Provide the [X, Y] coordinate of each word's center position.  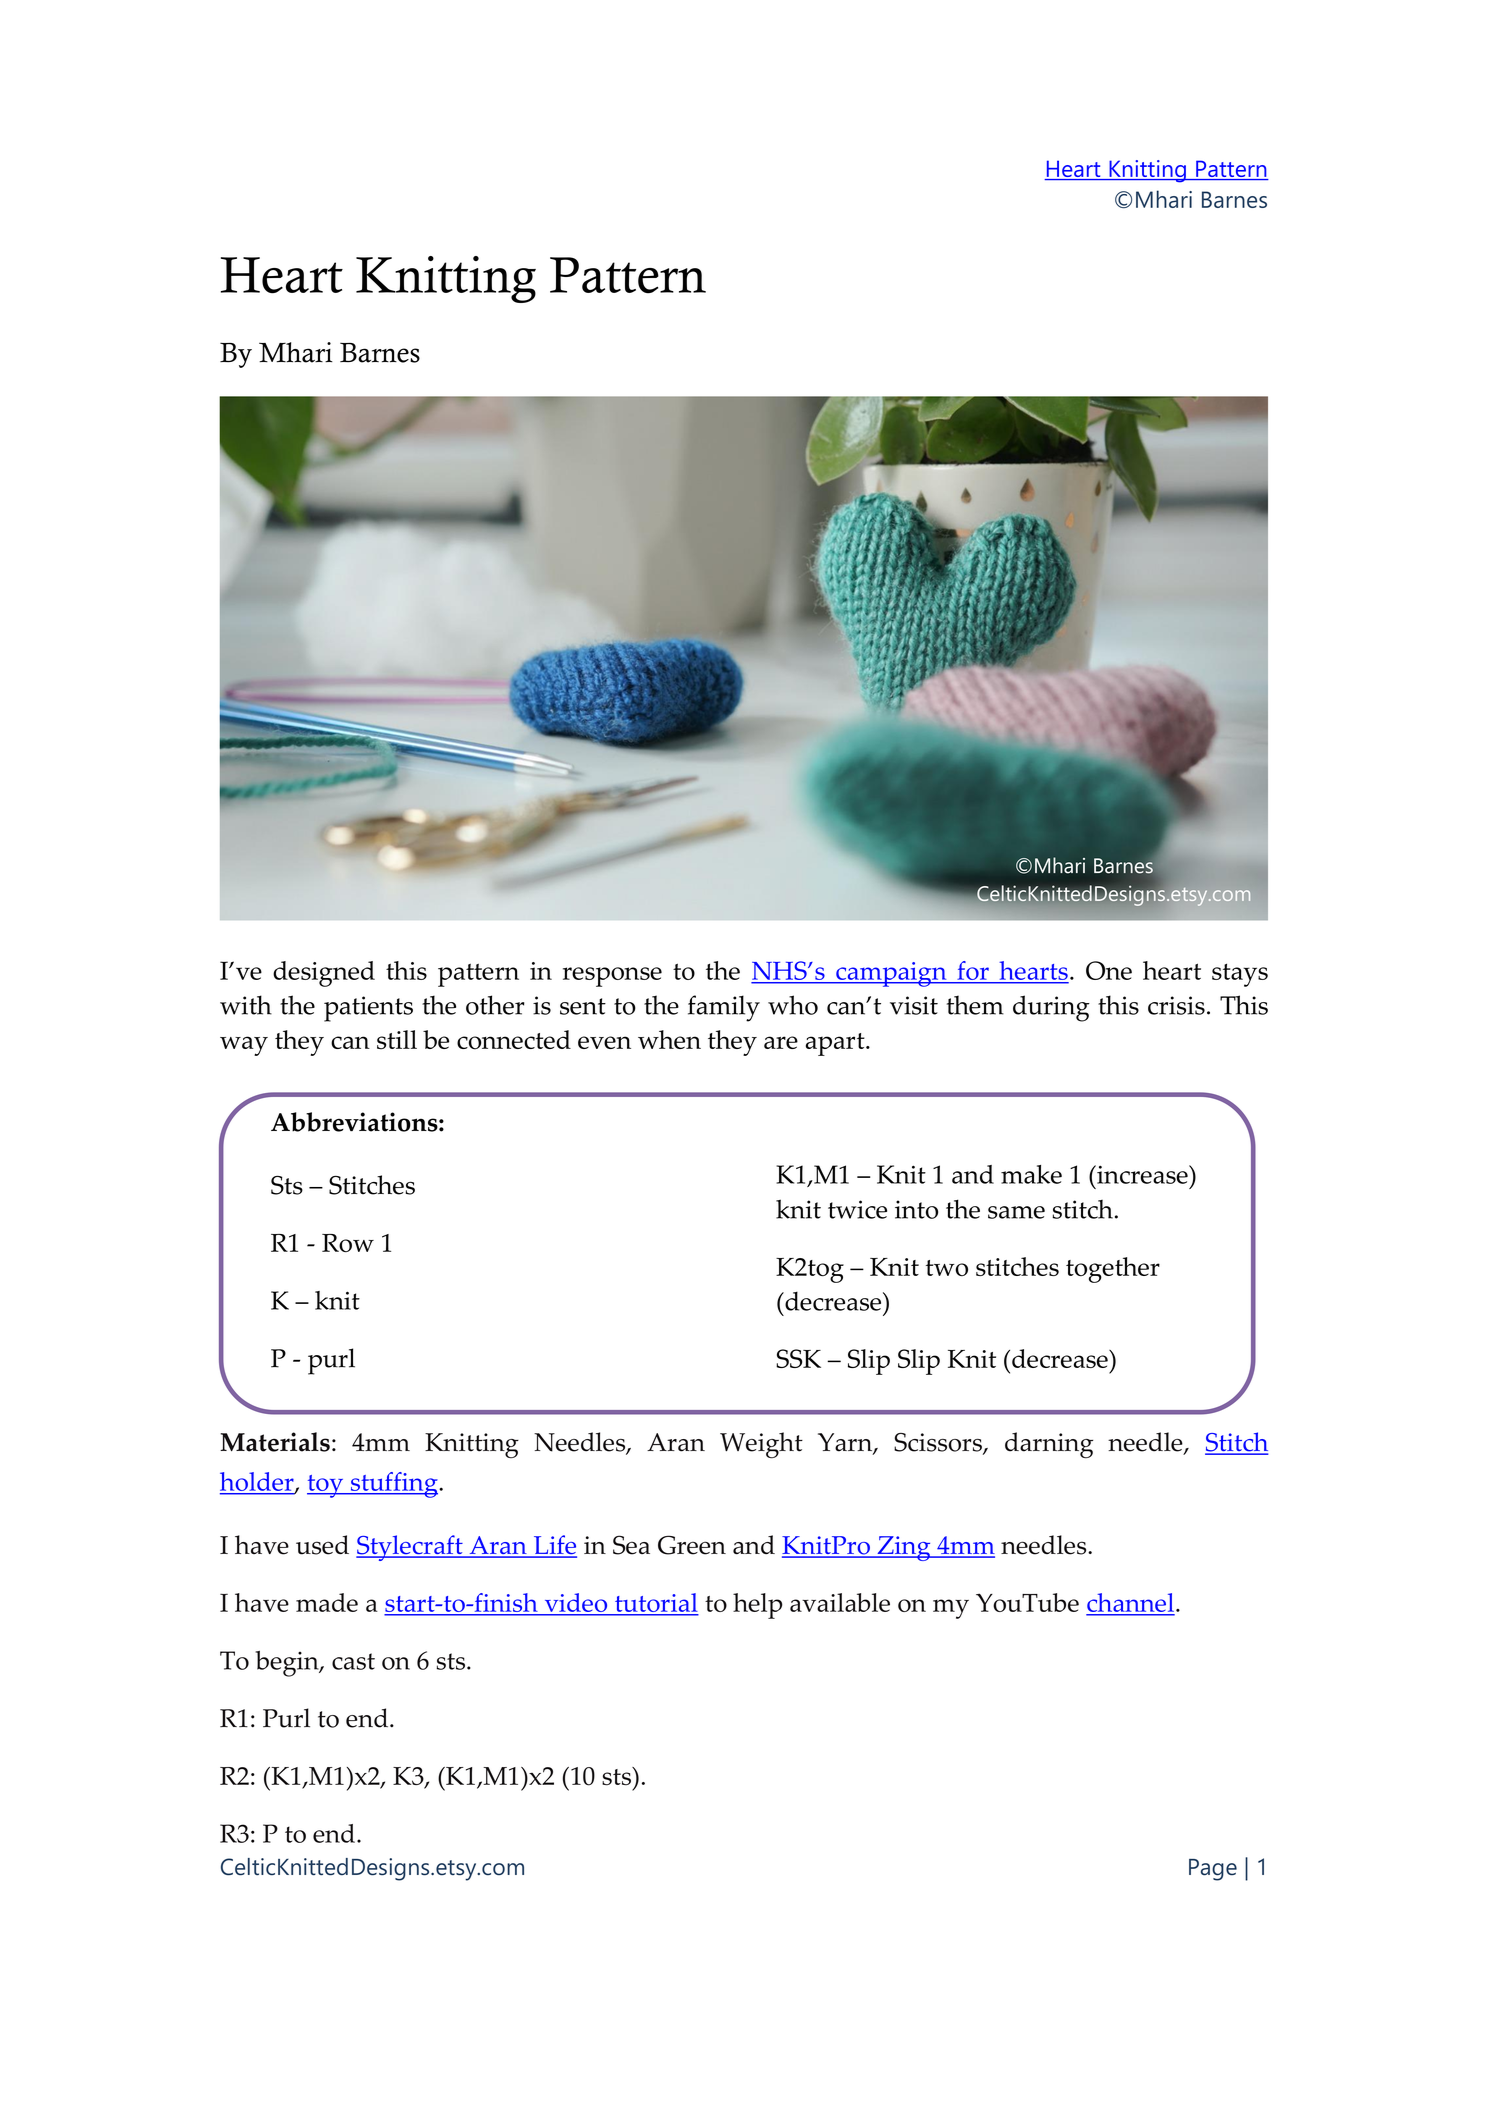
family [724, 1008]
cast [353, 1661]
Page [1213, 1870]
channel [1130, 1604]
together [1113, 1270]
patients [368, 1009]
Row [348, 1243]
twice [857, 1209]
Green [692, 1545]
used [322, 1545]
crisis [1176, 1005]
